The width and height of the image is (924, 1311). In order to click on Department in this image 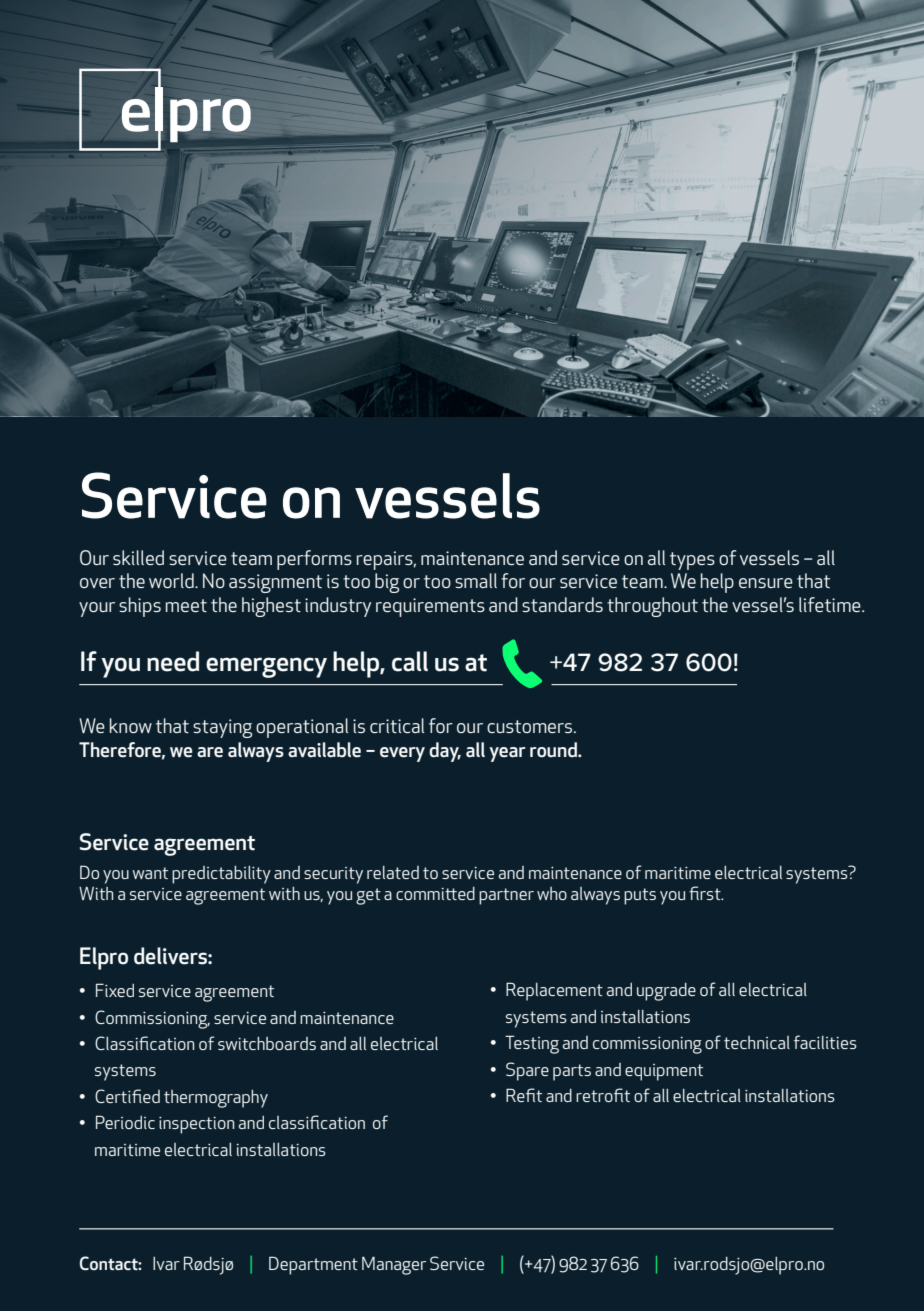, I will do `click(313, 1265)`.
